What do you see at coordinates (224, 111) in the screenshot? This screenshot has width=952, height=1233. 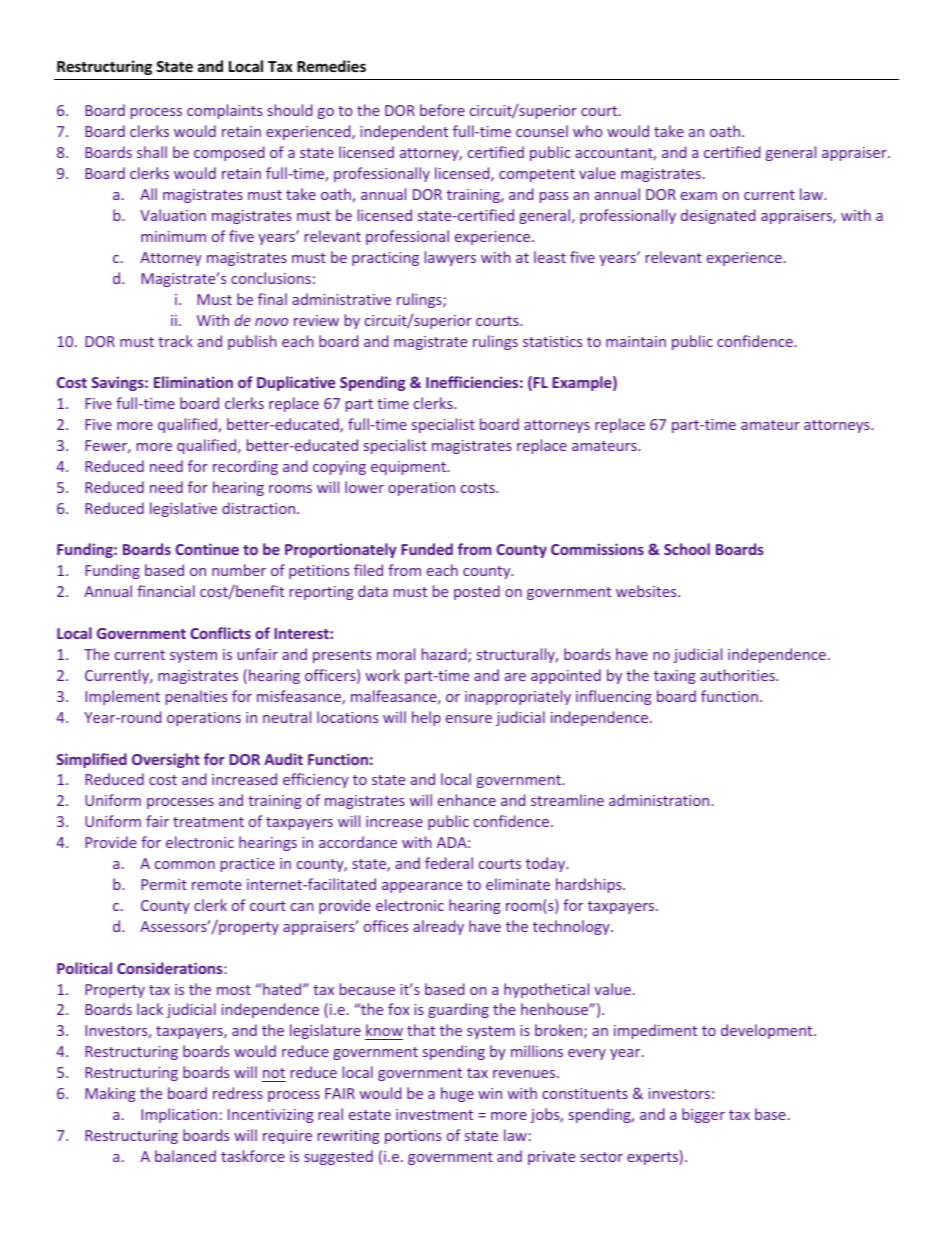 I see `complaints` at bounding box center [224, 111].
